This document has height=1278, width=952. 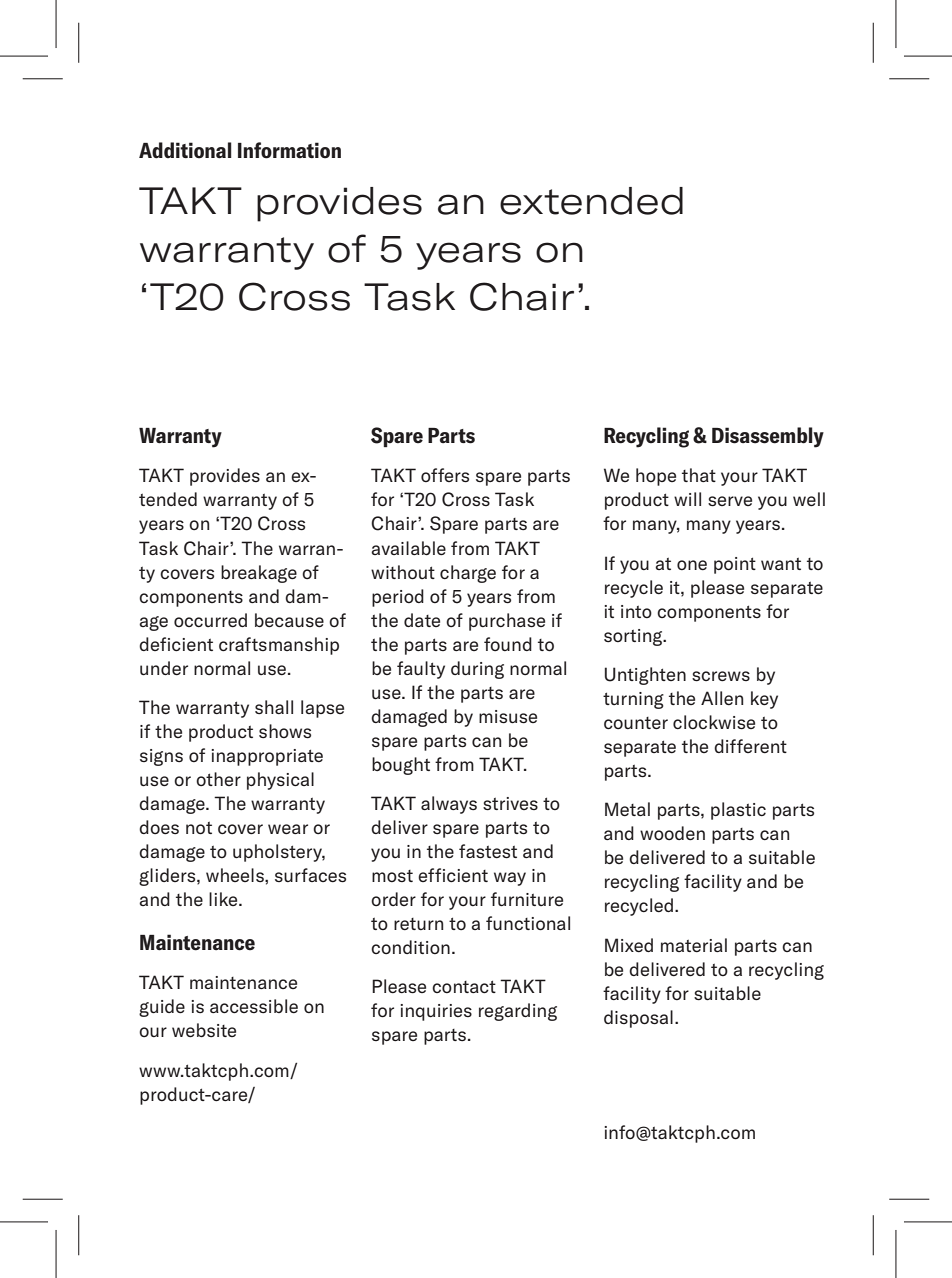 I want to click on Additional, so click(x=185, y=150).
